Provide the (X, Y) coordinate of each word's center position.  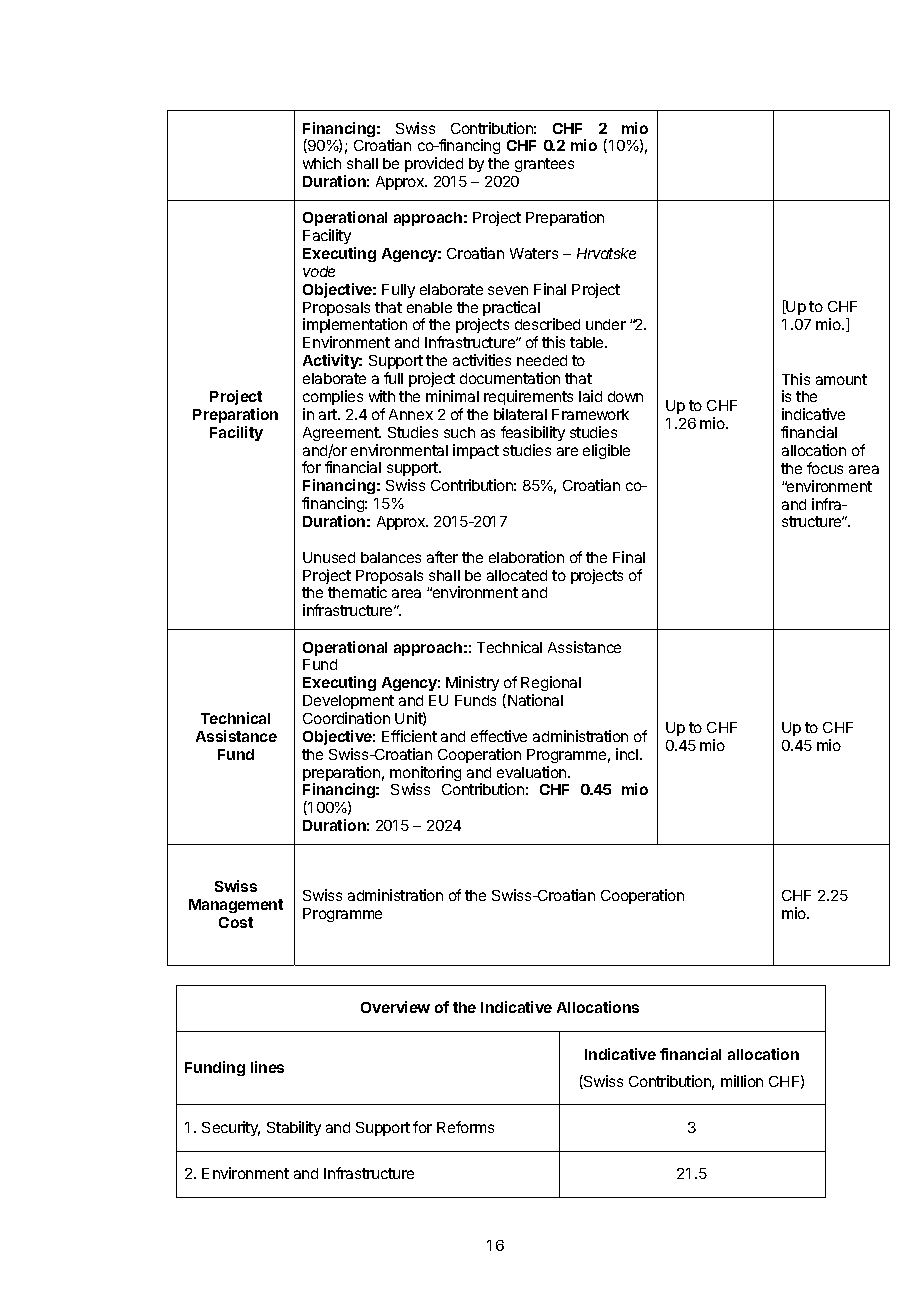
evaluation (533, 772)
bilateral (520, 414)
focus (825, 468)
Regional (551, 685)
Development (348, 702)
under (606, 324)
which (322, 163)
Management (236, 906)
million (742, 1081)
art (329, 414)
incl (627, 754)
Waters (534, 253)
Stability (294, 1128)
